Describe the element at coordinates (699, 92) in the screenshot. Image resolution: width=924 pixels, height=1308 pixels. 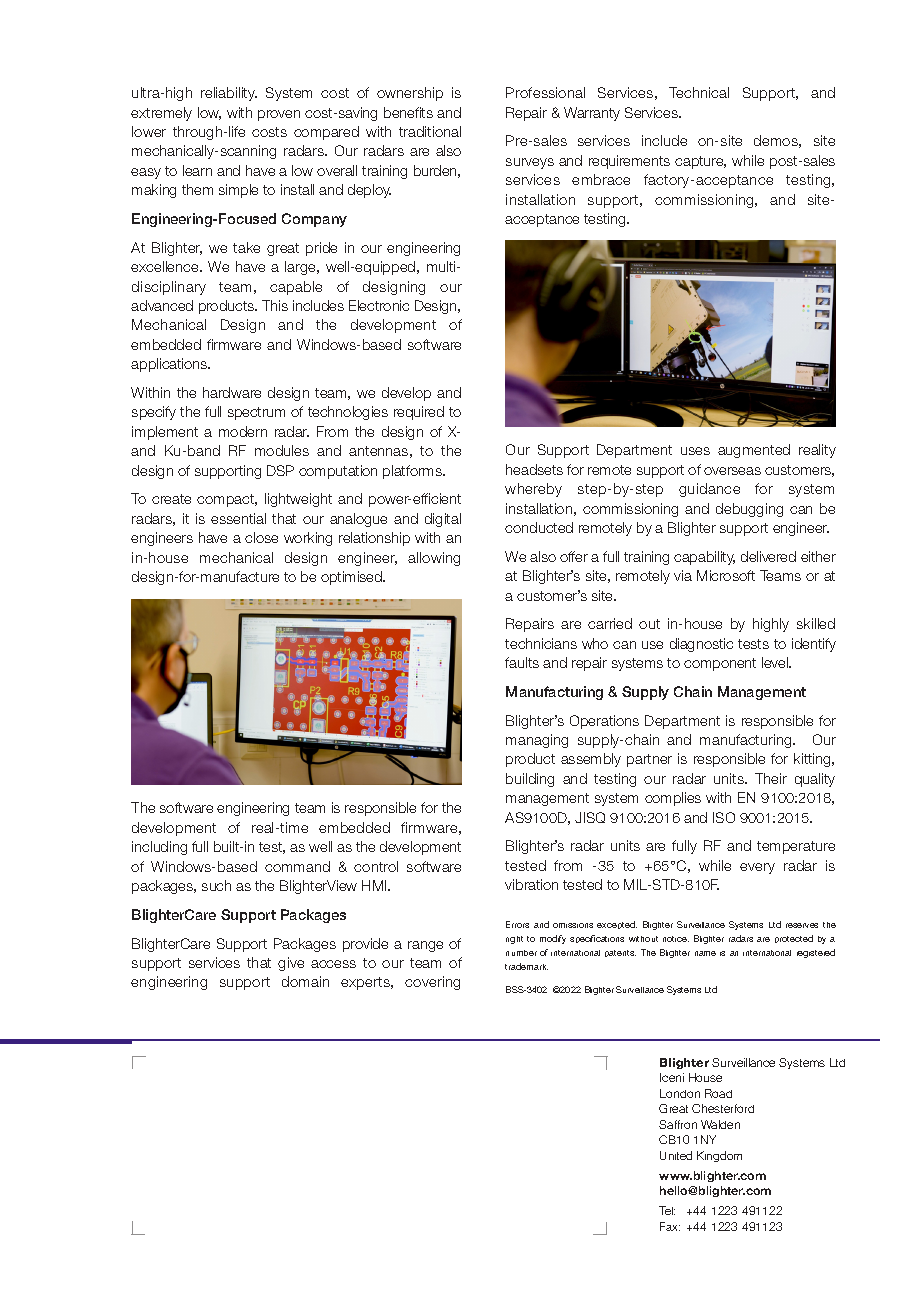
I see `Technical` at that location.
